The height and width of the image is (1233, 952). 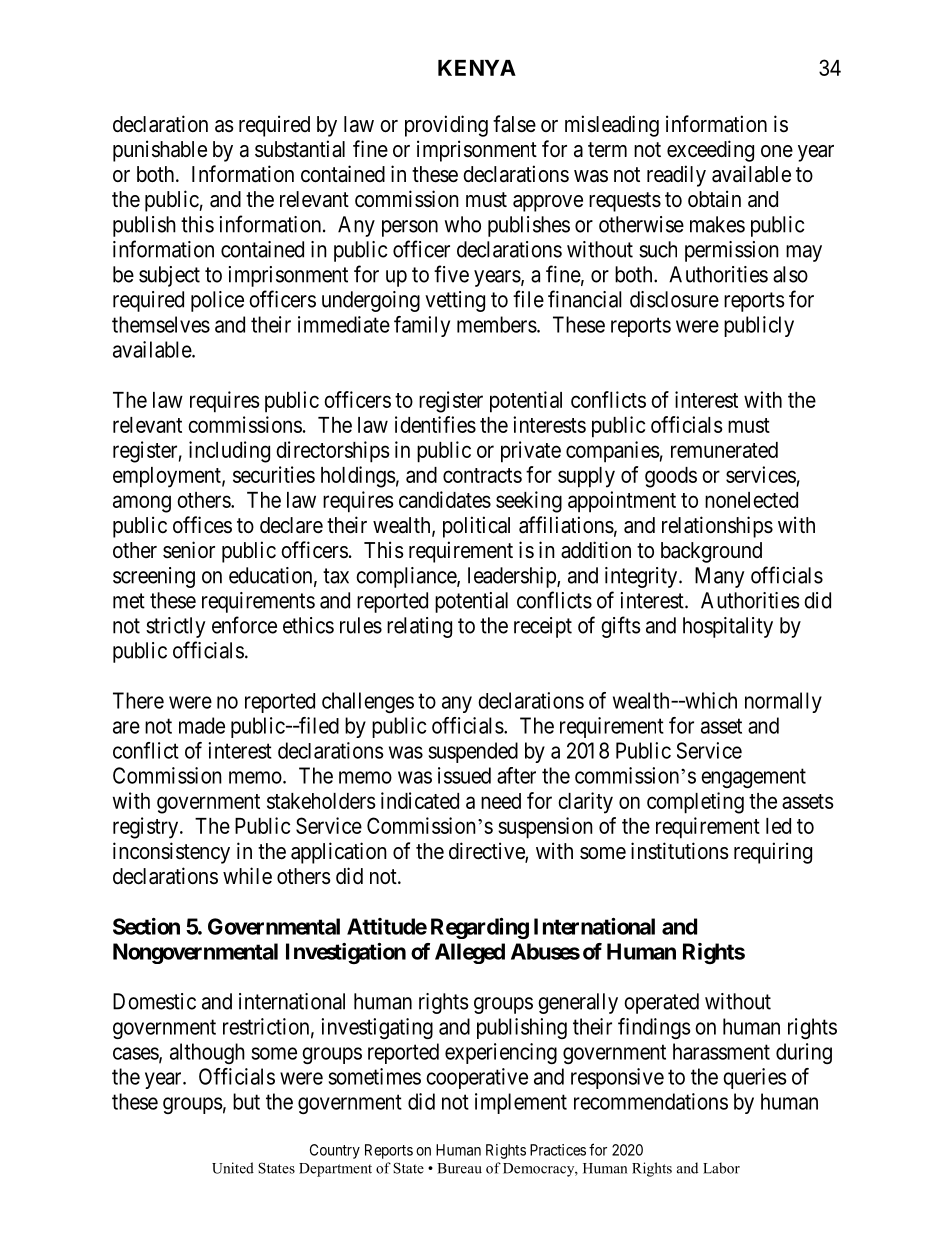 I want to click on institutions, so click(x=680, y=851).
